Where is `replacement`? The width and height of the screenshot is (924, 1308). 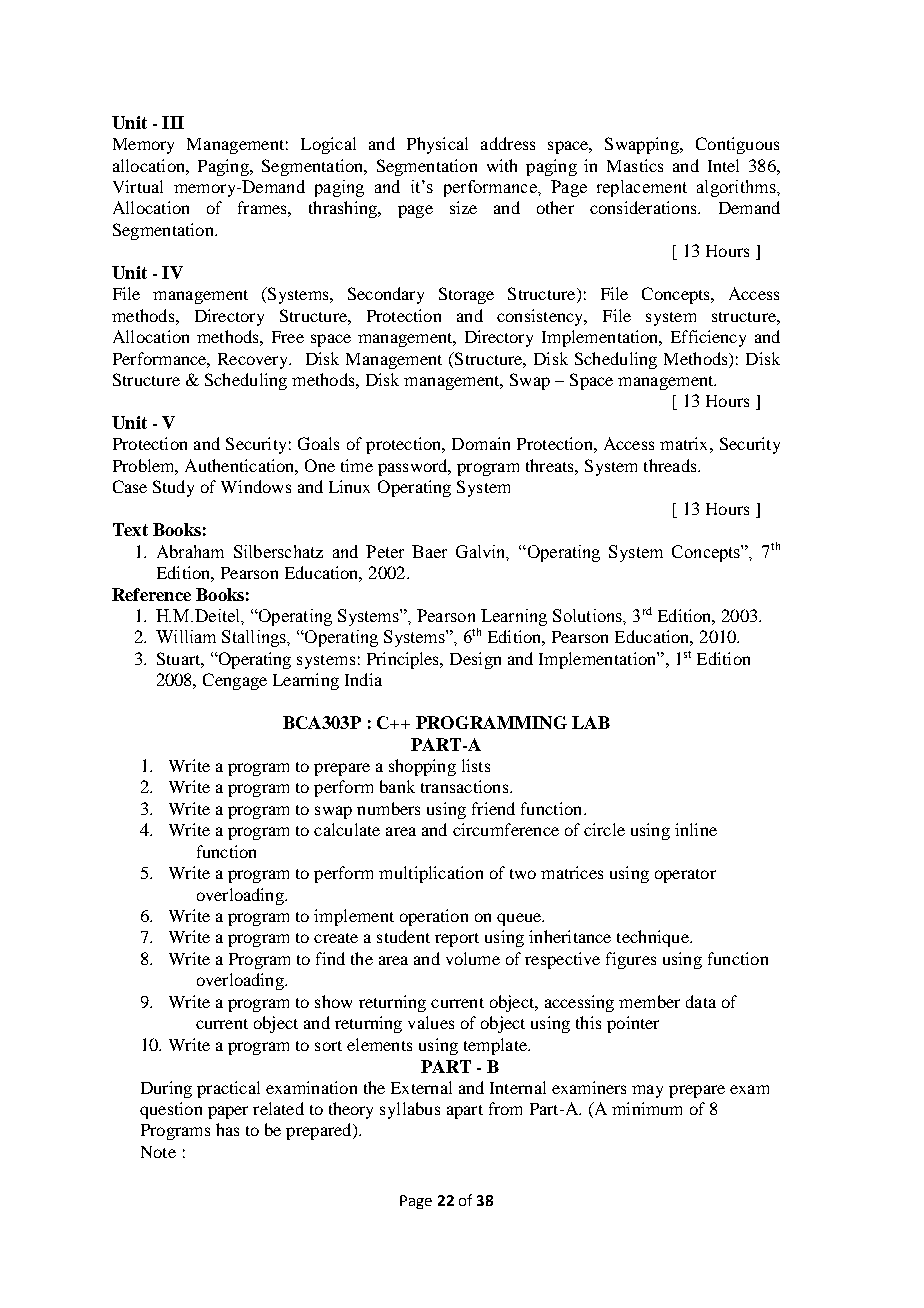
replacement is located at coordinates (642, 188).
